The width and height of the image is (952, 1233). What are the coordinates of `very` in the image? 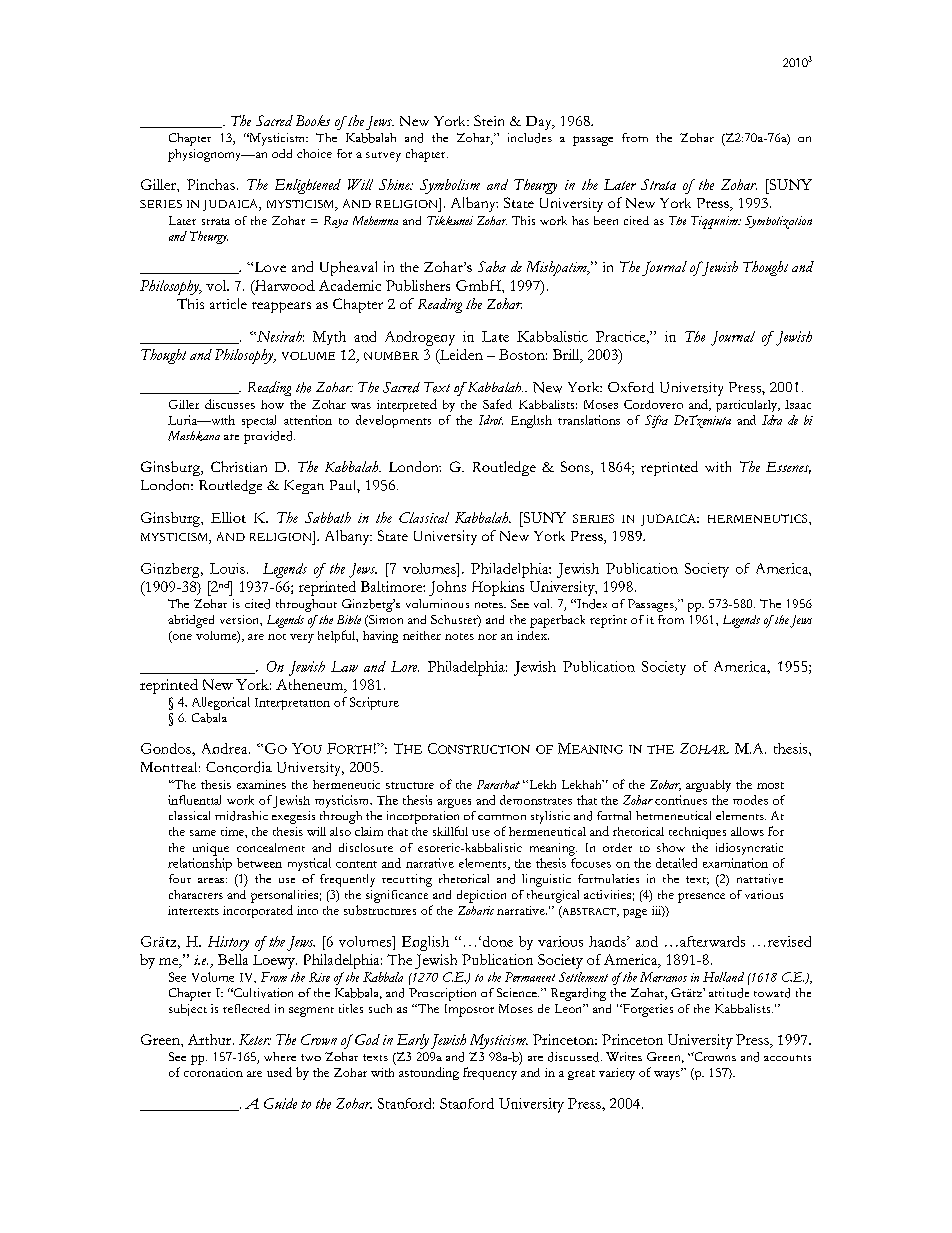 It's located at (302, 638).
